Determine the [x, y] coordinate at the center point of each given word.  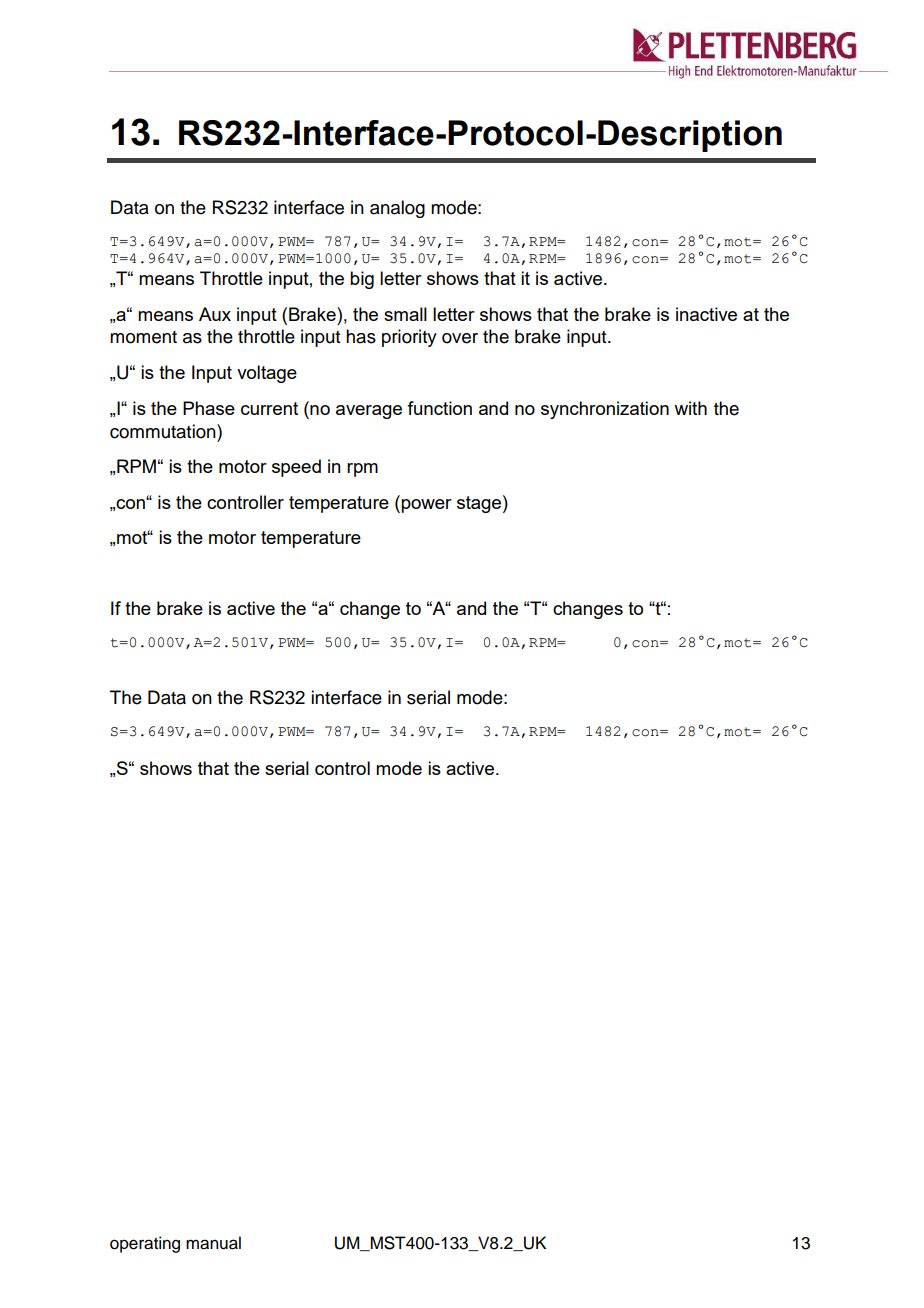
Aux [215, 314]
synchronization [605, 410]
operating [145, 1244]
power [425, 504]
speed [296, 468]
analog [397, 209]
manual [213, 1243]
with [690, 408]
